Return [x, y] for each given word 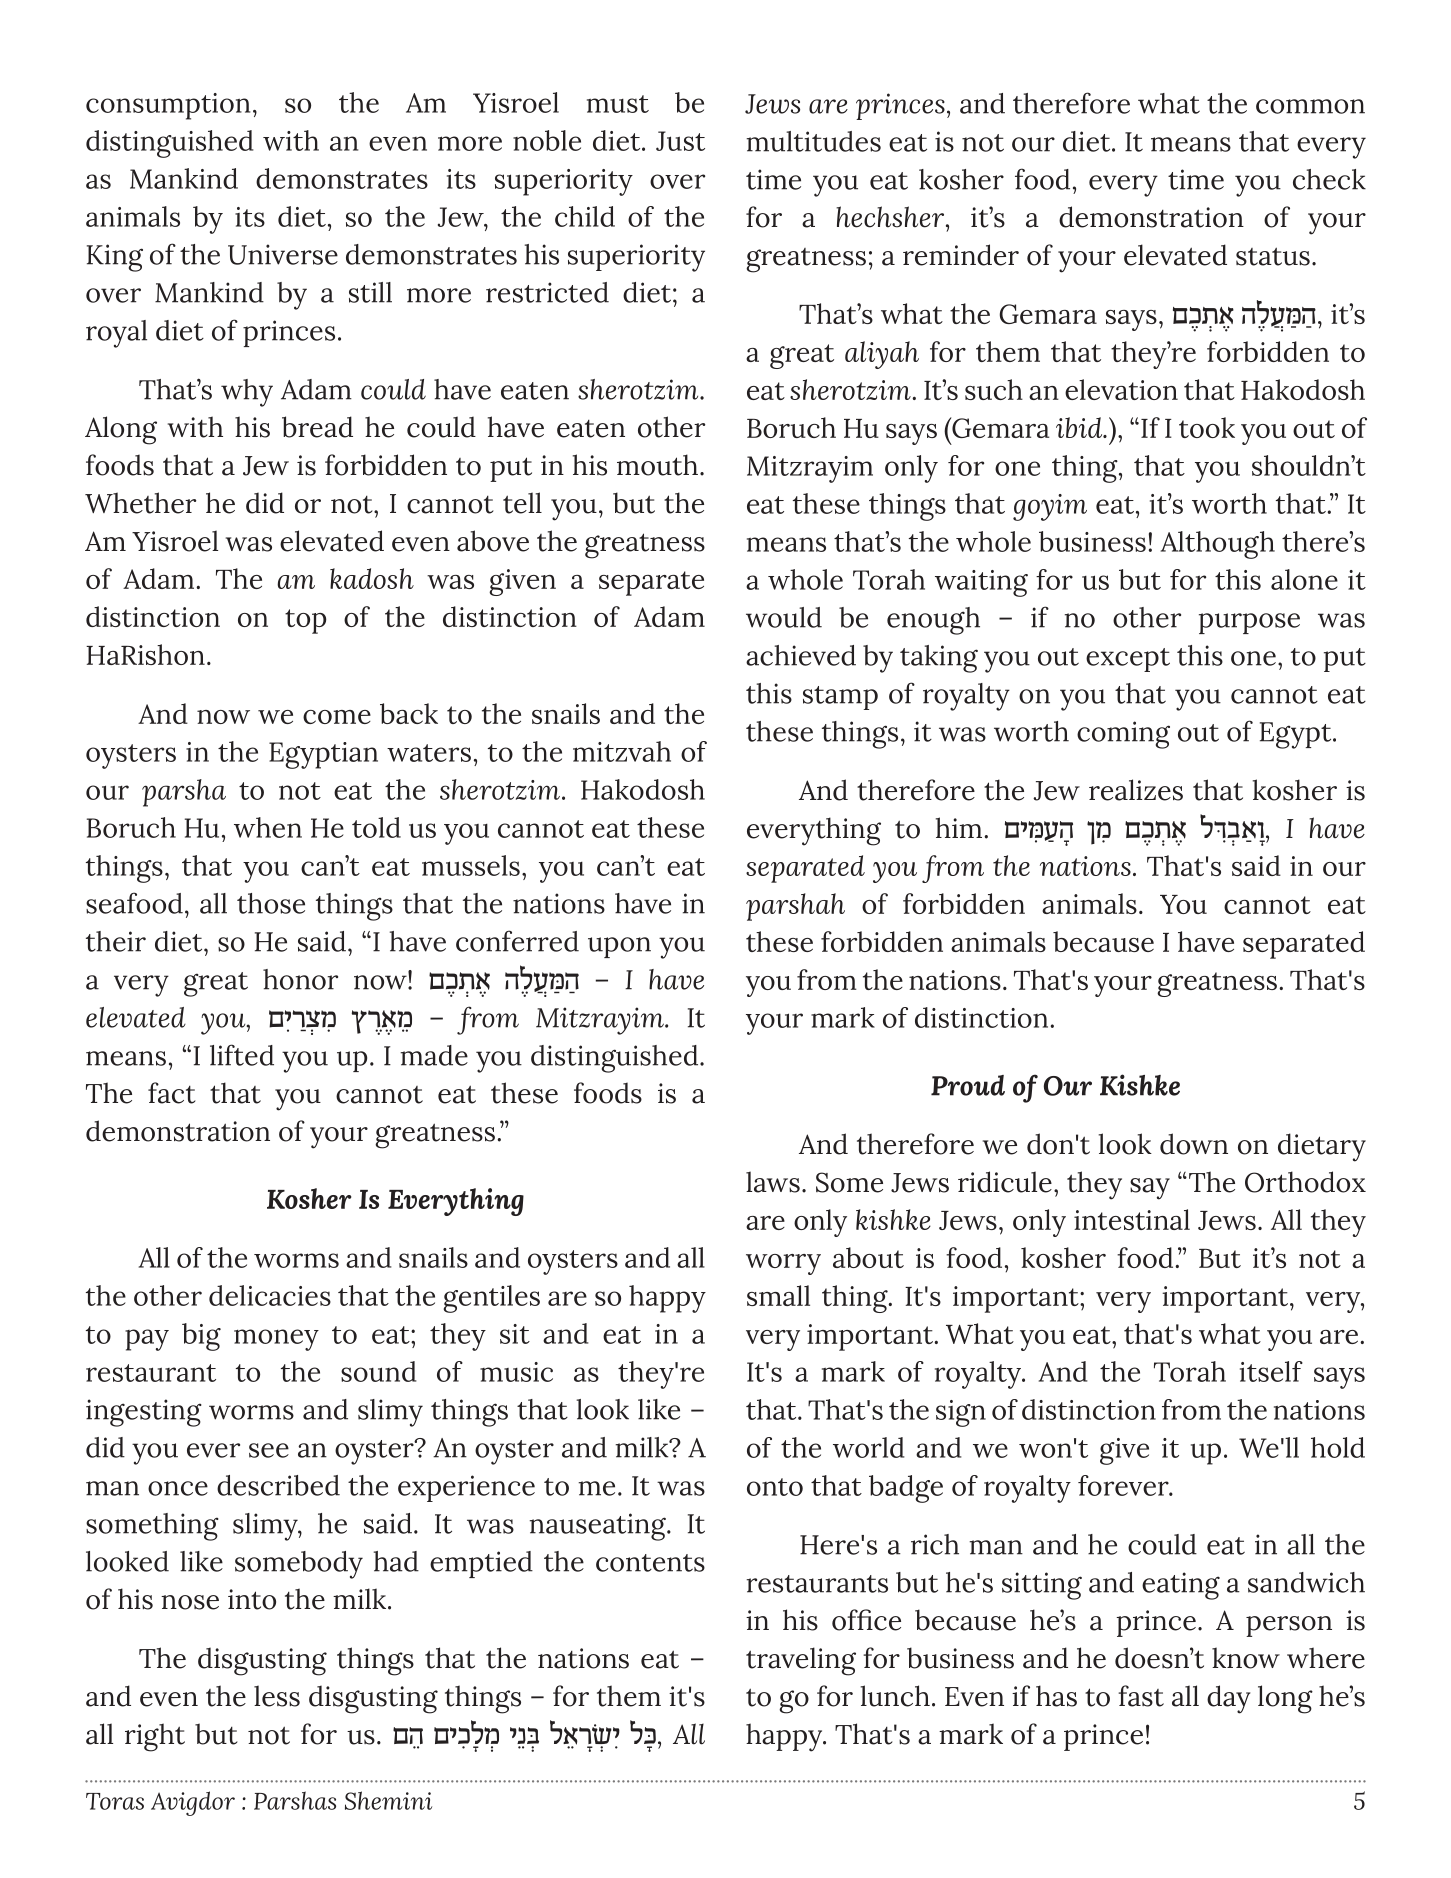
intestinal [1132, 1219]
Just [680, 141]
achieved [801, 655]
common [1310, 106]
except [1128, 660]
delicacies [270, 1295]
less [277, 1696]
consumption [168, 106]
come [337, 717]
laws [773, 1182]
